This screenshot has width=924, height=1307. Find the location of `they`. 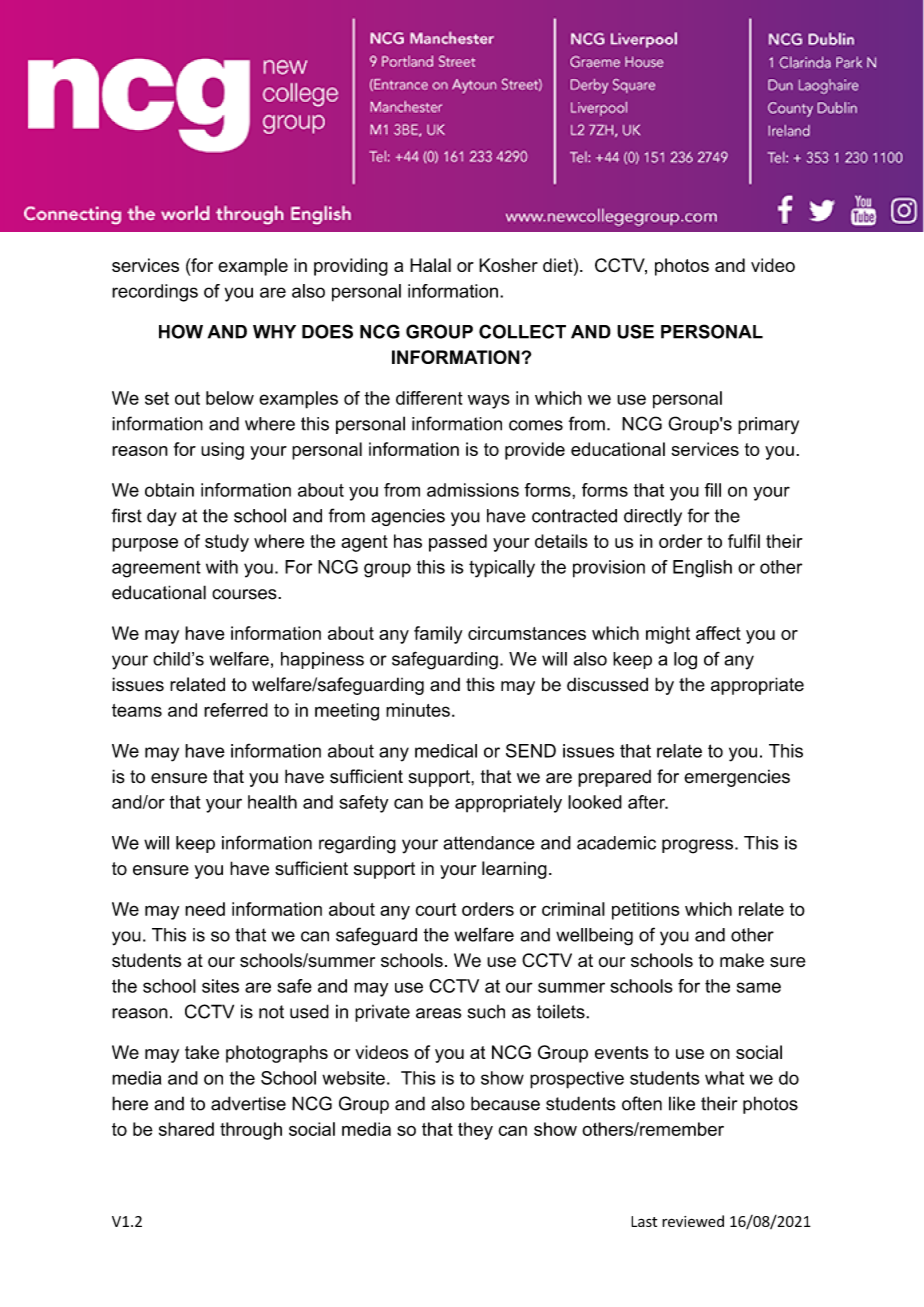

they is located at coordinates (475, 1131).
